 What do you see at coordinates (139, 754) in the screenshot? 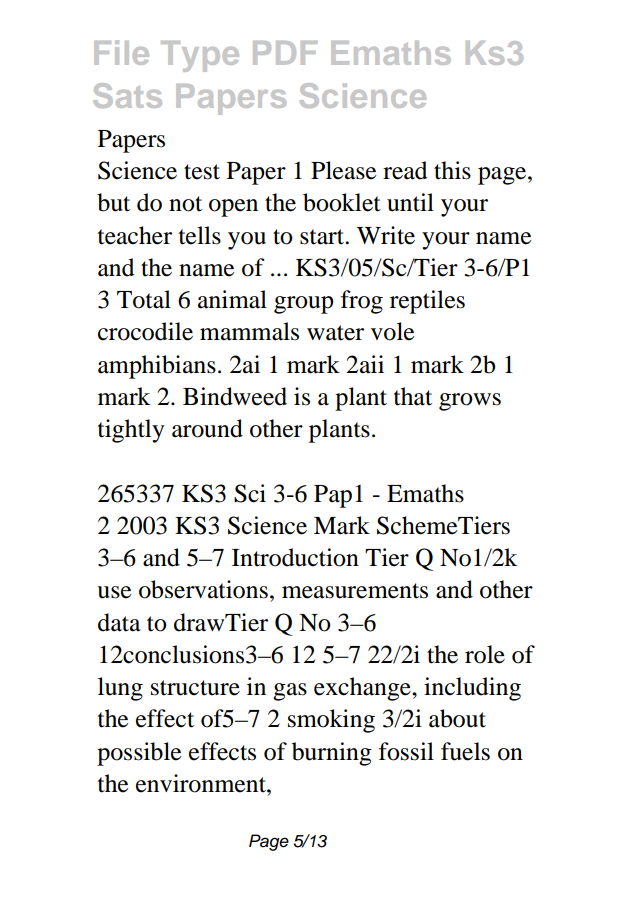
I see `possible` at bounding box center [139, 754].
